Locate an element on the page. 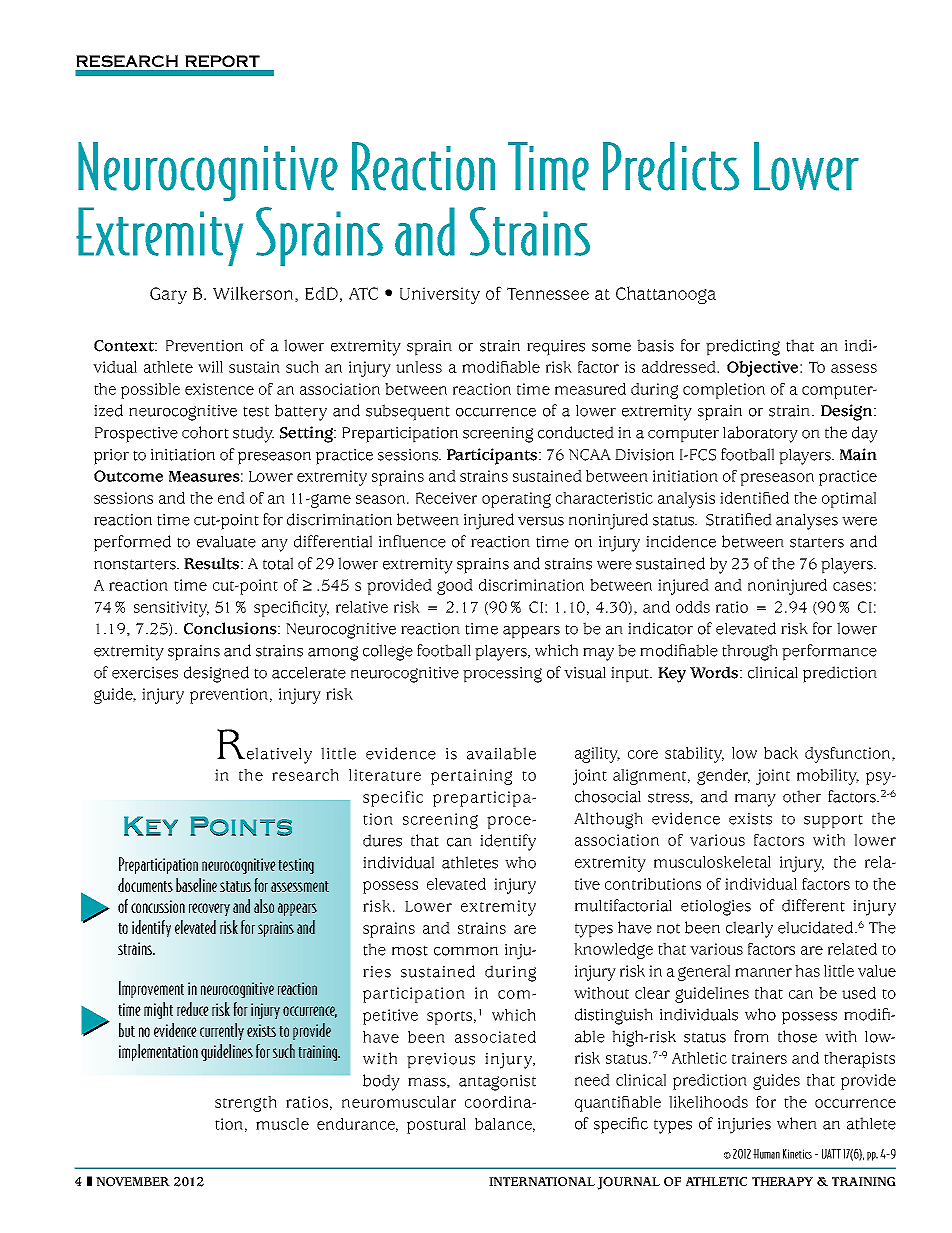  Predicts is located at coordinates (671, 166).
